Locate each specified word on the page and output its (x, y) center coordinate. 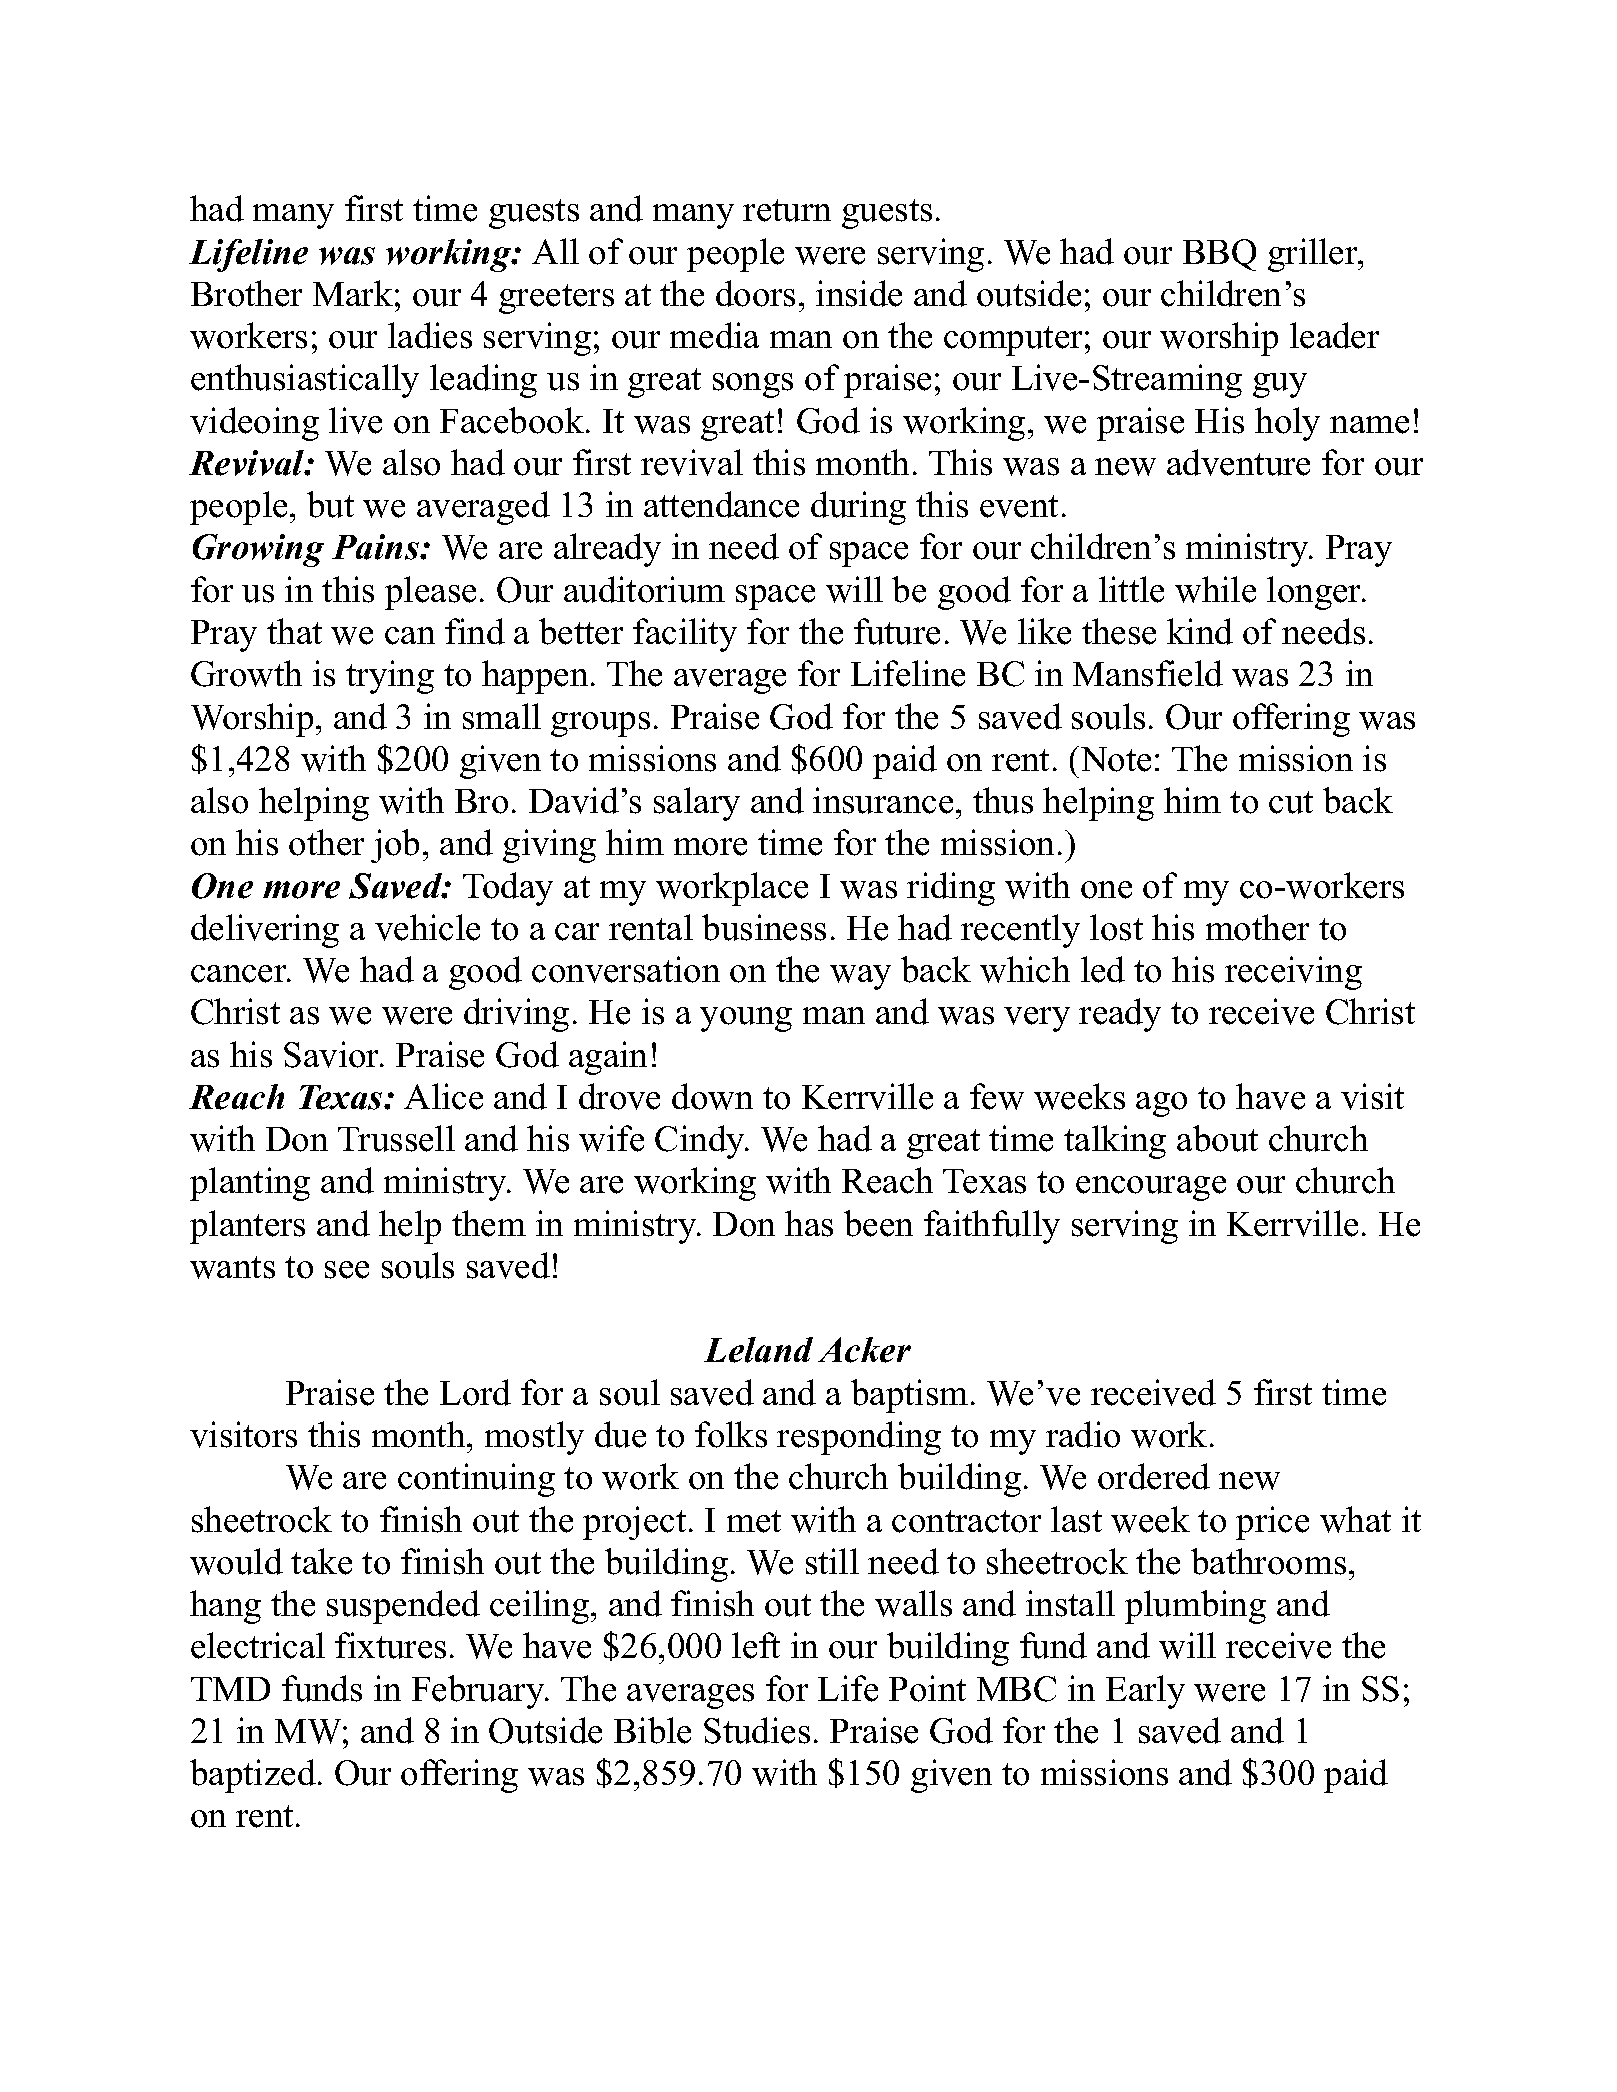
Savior (333, 1054)
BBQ (1219, 255)
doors (755, 293)
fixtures (390, 1645)
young (746, 1019)
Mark (353, 293)
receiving (1293, 973)
